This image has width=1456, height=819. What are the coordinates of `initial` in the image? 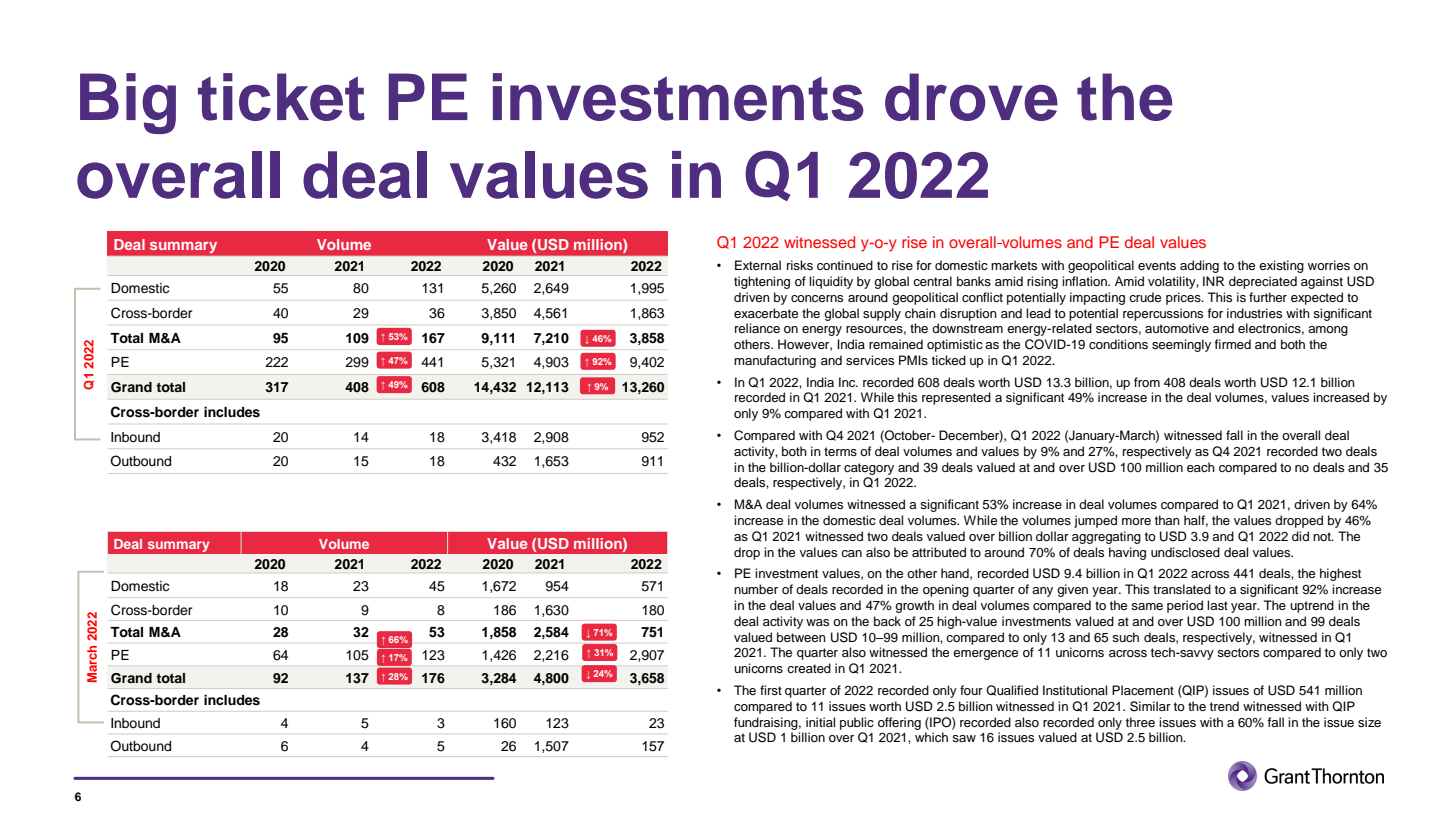 It's located at (820, 722).
